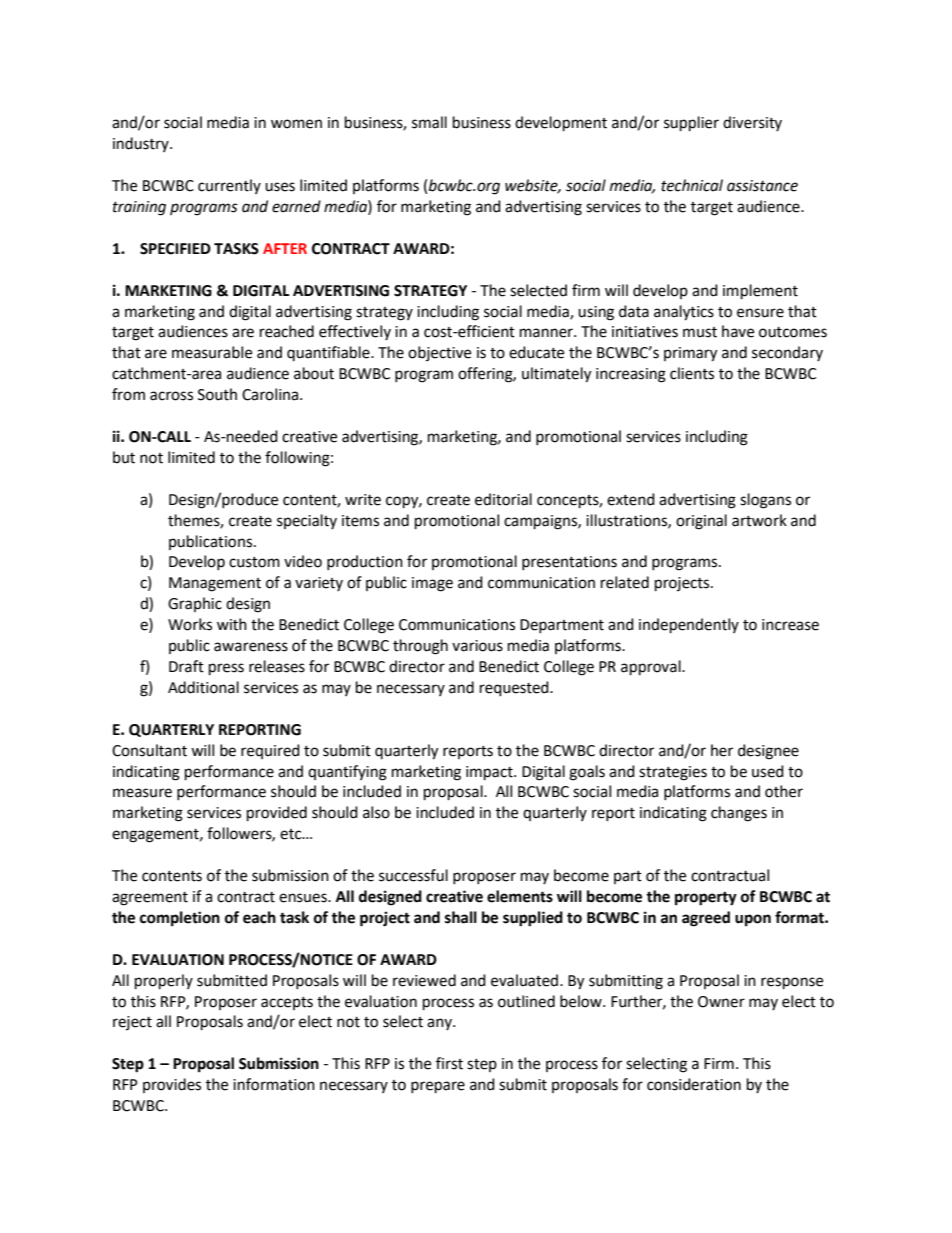 The height and width of the screenshot is (1233, 952). What do you see at coordinates (449, 1063) in the screenshot?
I see `first` at bounding box center [449, 1063].
